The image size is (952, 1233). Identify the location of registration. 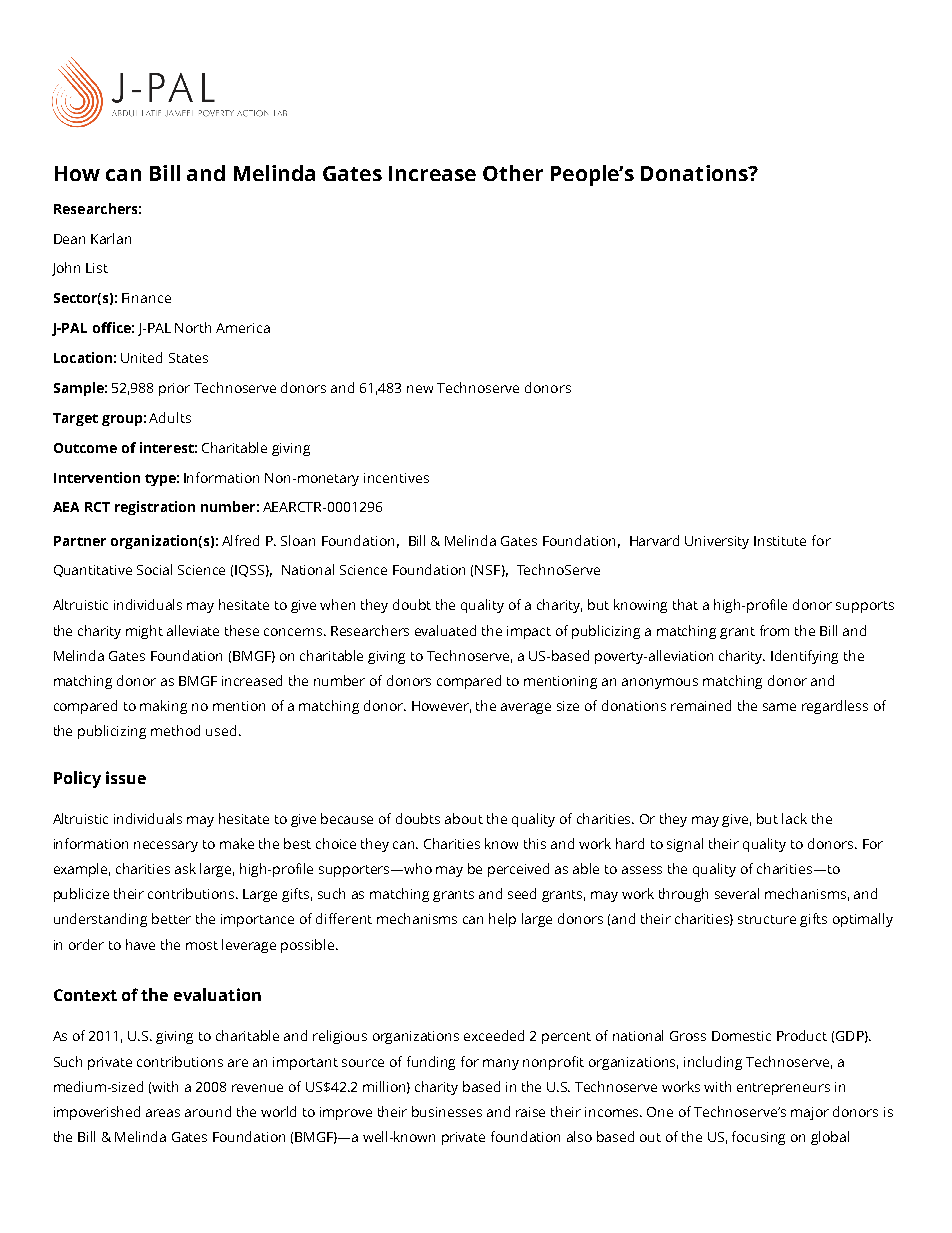
(155, 508).
